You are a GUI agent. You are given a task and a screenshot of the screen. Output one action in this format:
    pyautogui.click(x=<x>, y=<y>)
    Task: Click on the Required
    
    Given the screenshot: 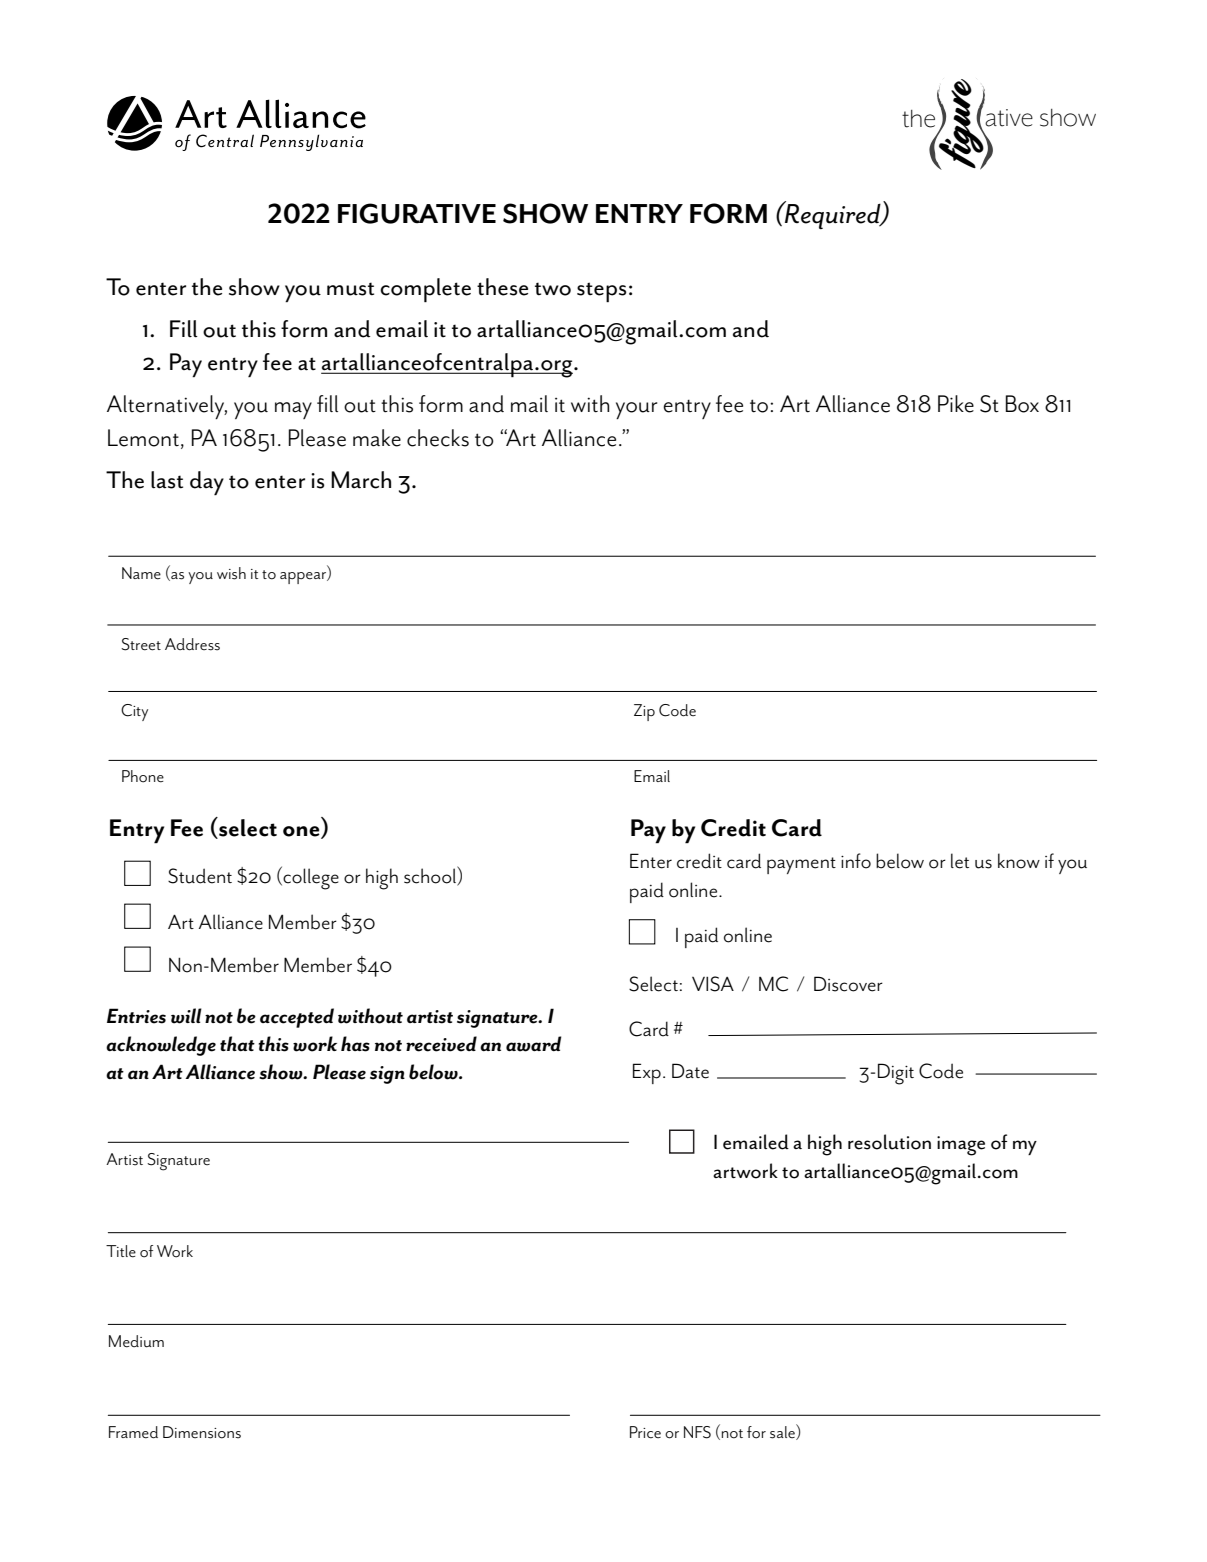 What is the action you would take?
    pyautogui.click(x=833, y=215)
